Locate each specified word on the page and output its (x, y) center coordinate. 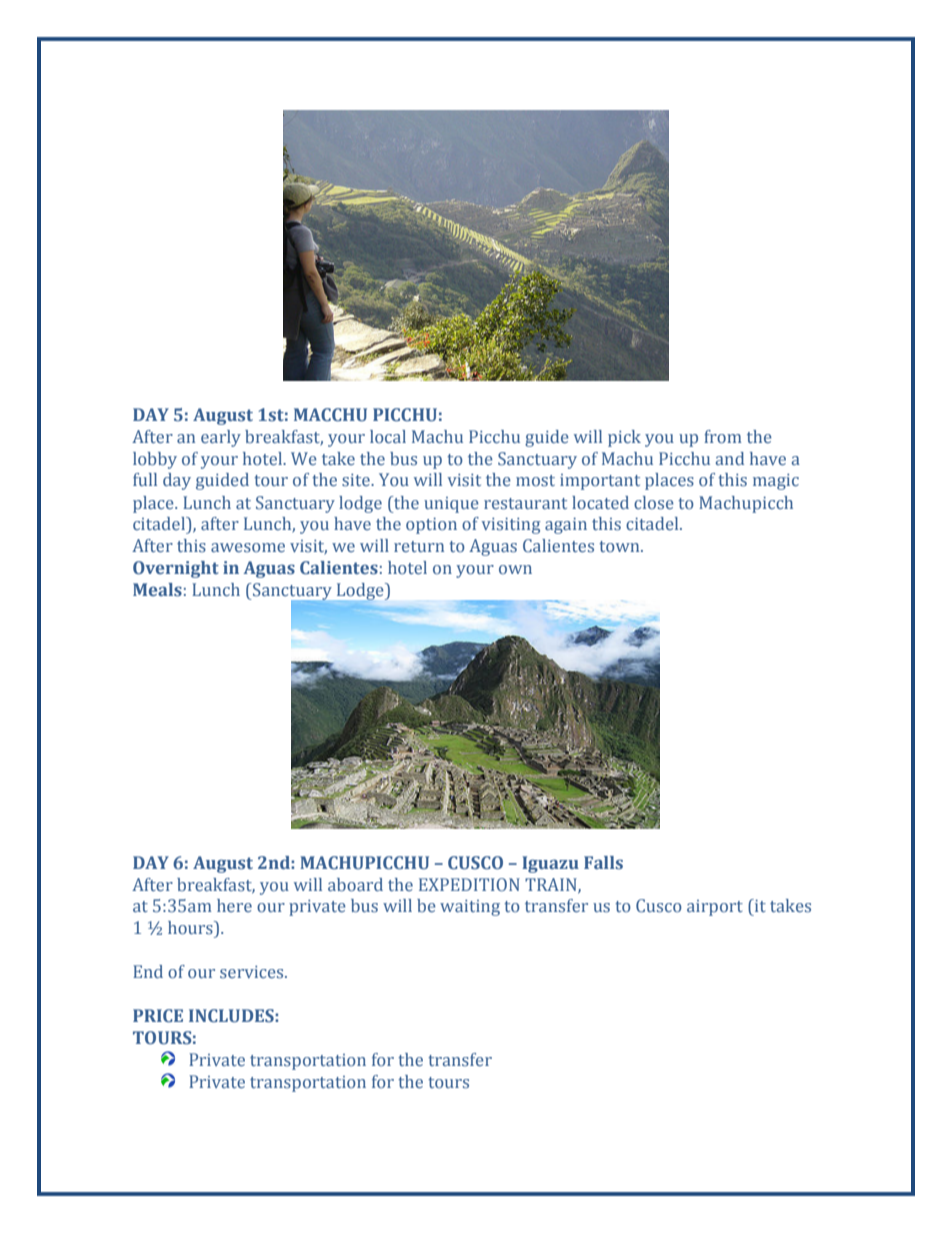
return (419, 546)
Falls (603, 862)
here (234, 905)
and (730, 458)
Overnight (176, 569)
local (388, 436)
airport (715, 908)
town (620, 546)
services (253, 972)
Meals (157, 590)
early (221, 438)
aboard (355, 884)
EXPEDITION (469, 884)
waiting (470, 908)
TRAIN (552, 885)
